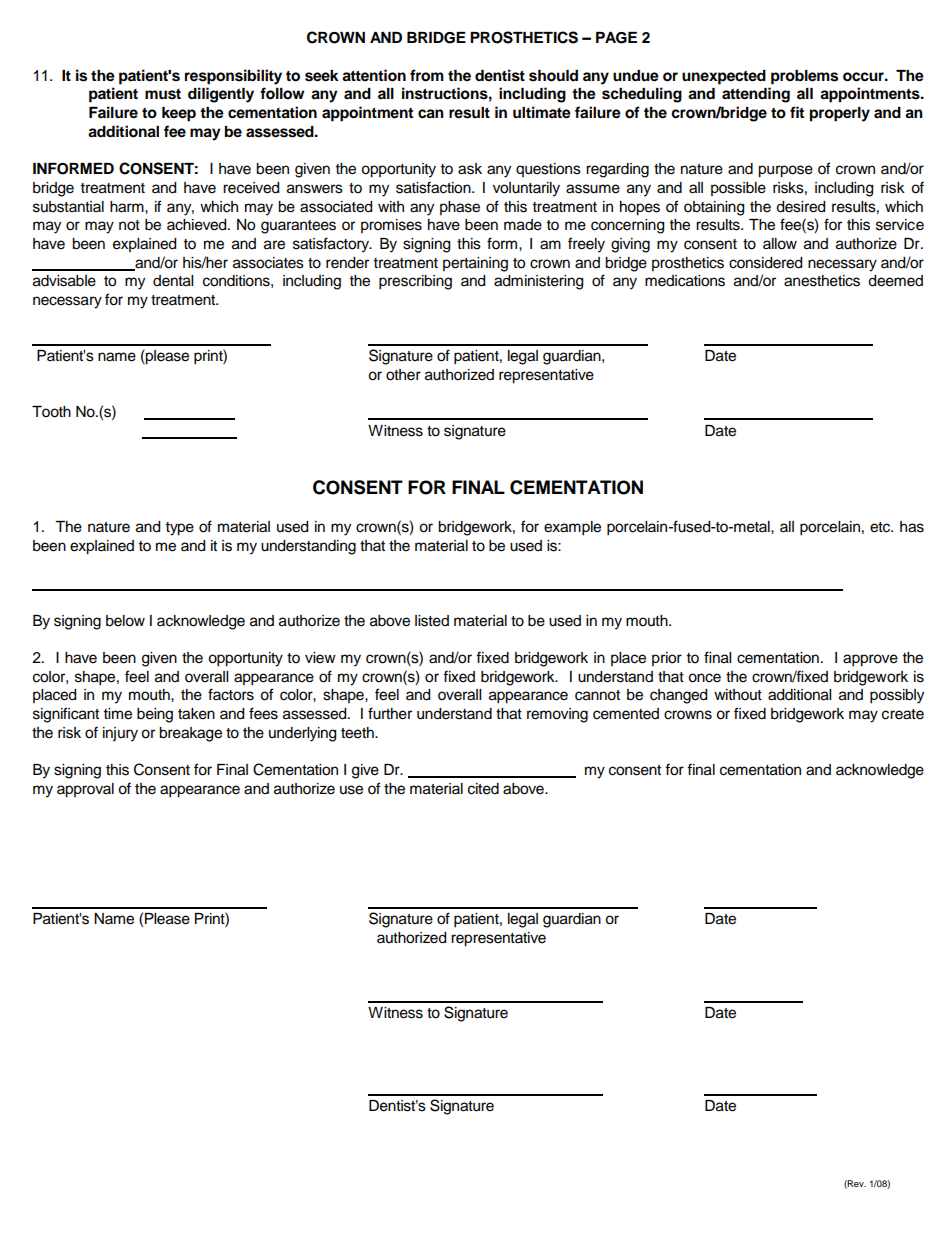  What do you see at coordinates (427, 75) in the screenshot?
I see `from` at bounding box center [427, 75].
